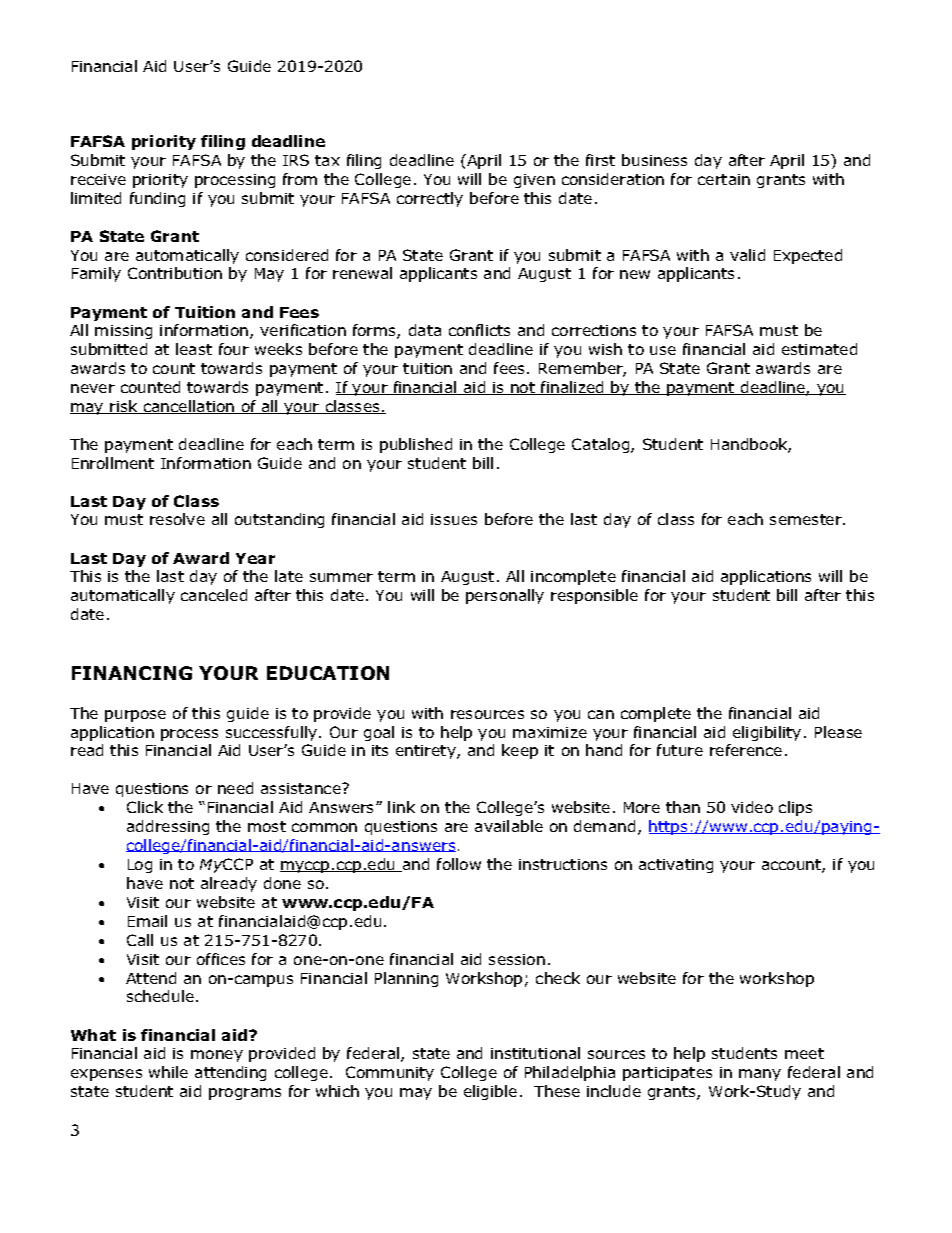 This page has width=952, height=1233. Describe the element at coordinates (454, 519) in the page. I see `issues` at that location.
